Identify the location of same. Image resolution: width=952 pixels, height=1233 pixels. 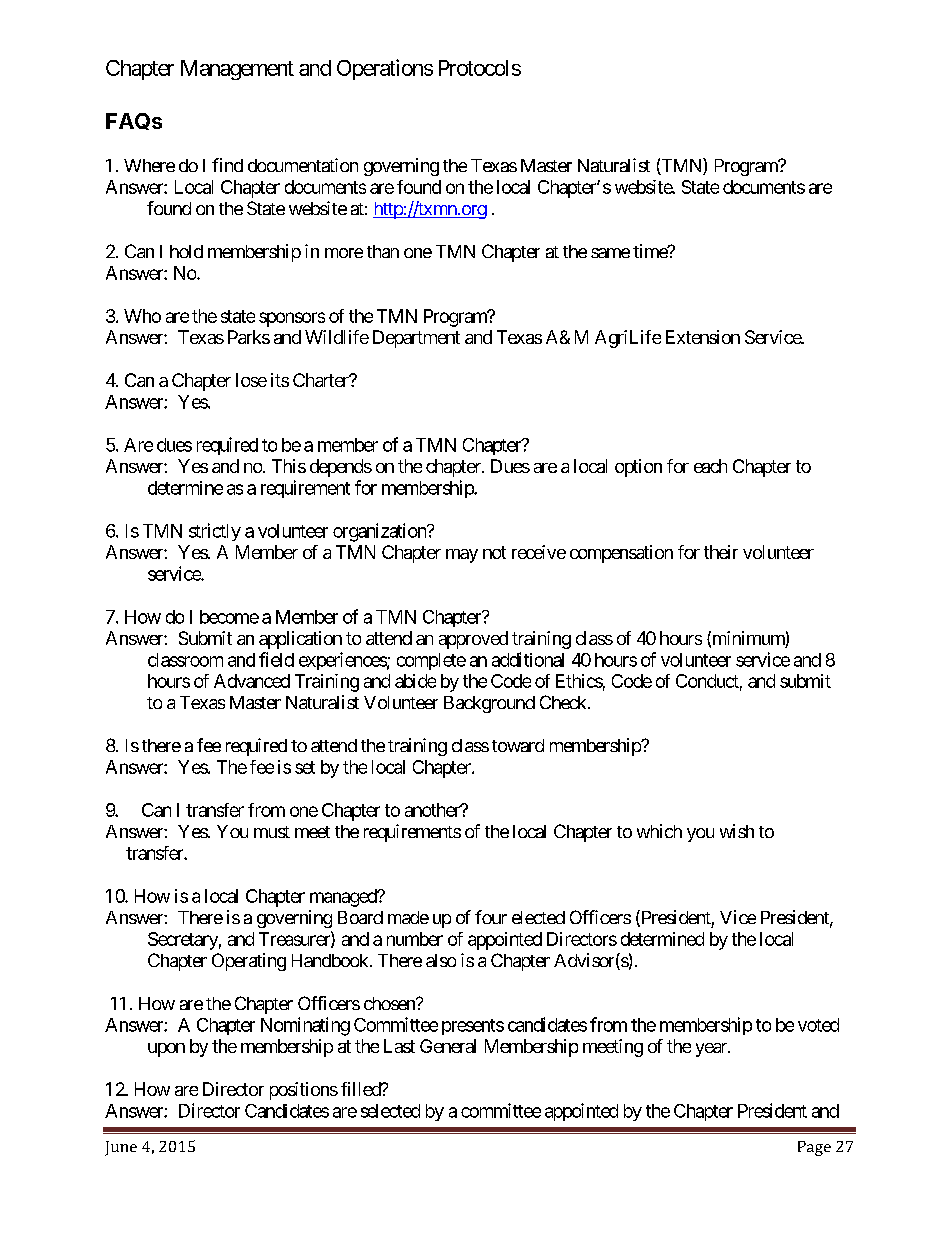
(610, 253).
